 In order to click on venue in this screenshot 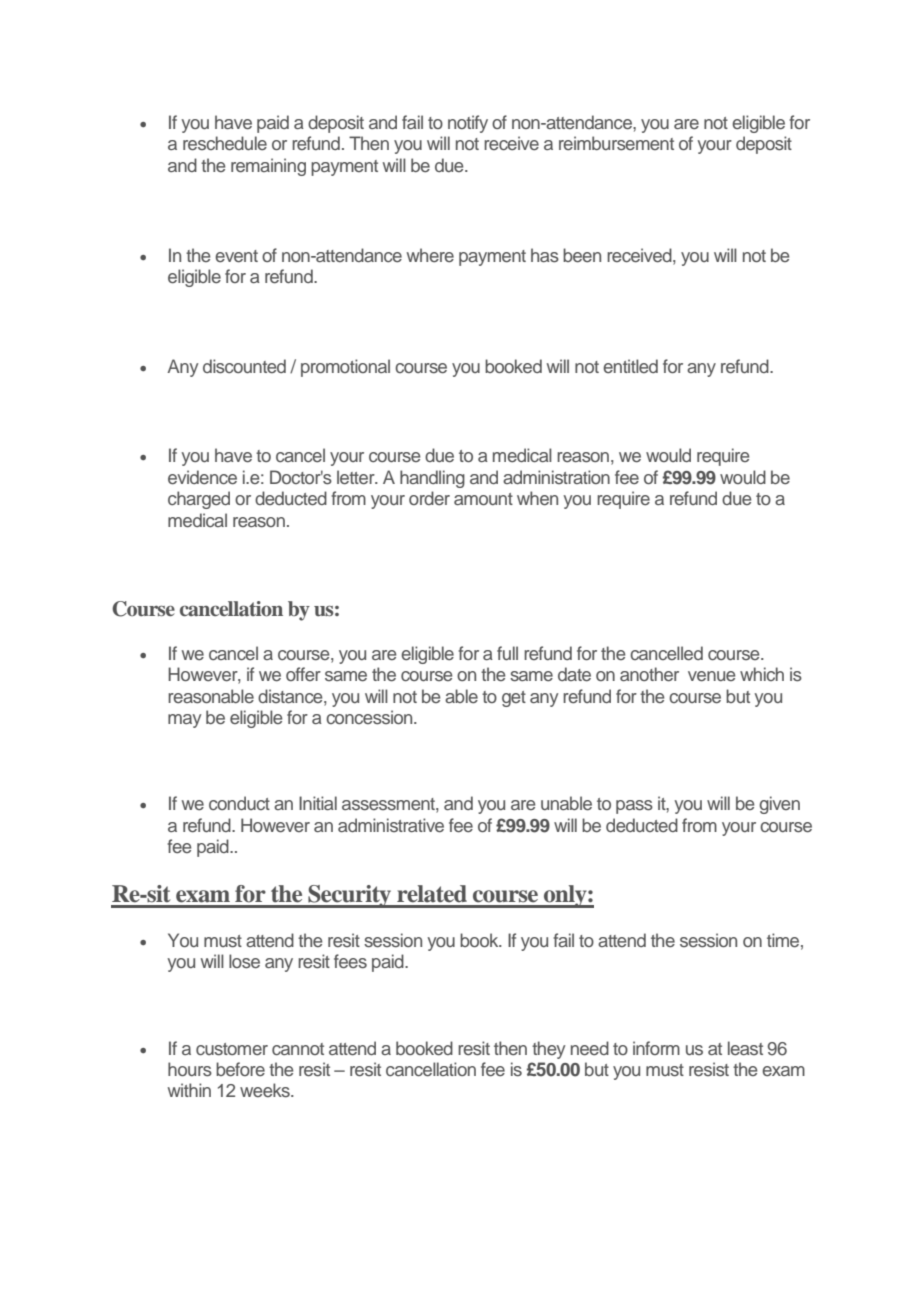, I will do `click(711, 676)`.
